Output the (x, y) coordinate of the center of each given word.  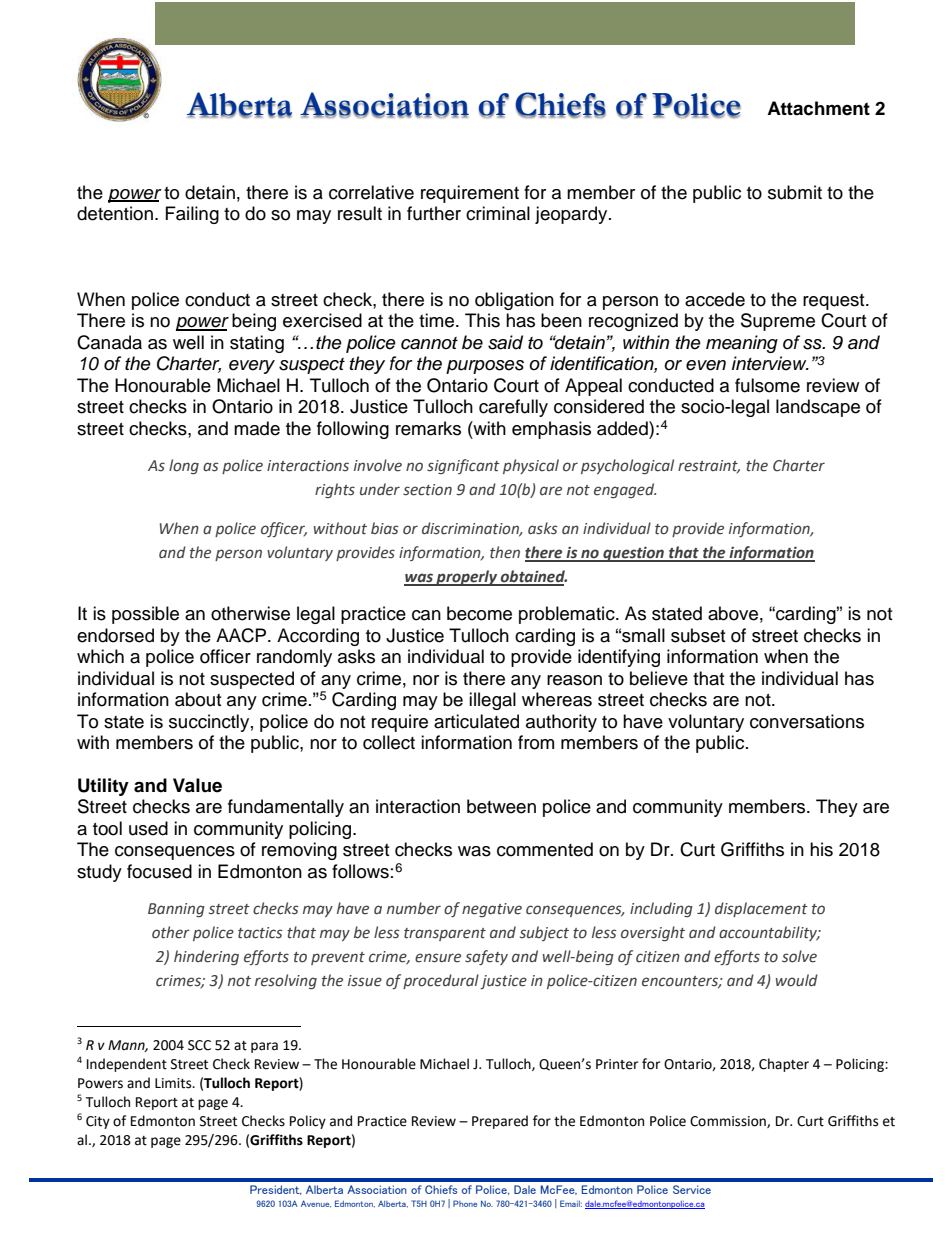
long (184, 466)
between (501, 806)
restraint (709, 466)
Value (197, 785)
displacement (761, 909)
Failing (192, 215)
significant (463, 466)
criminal (498, 213)
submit (795, 192)
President (276, 1190)
